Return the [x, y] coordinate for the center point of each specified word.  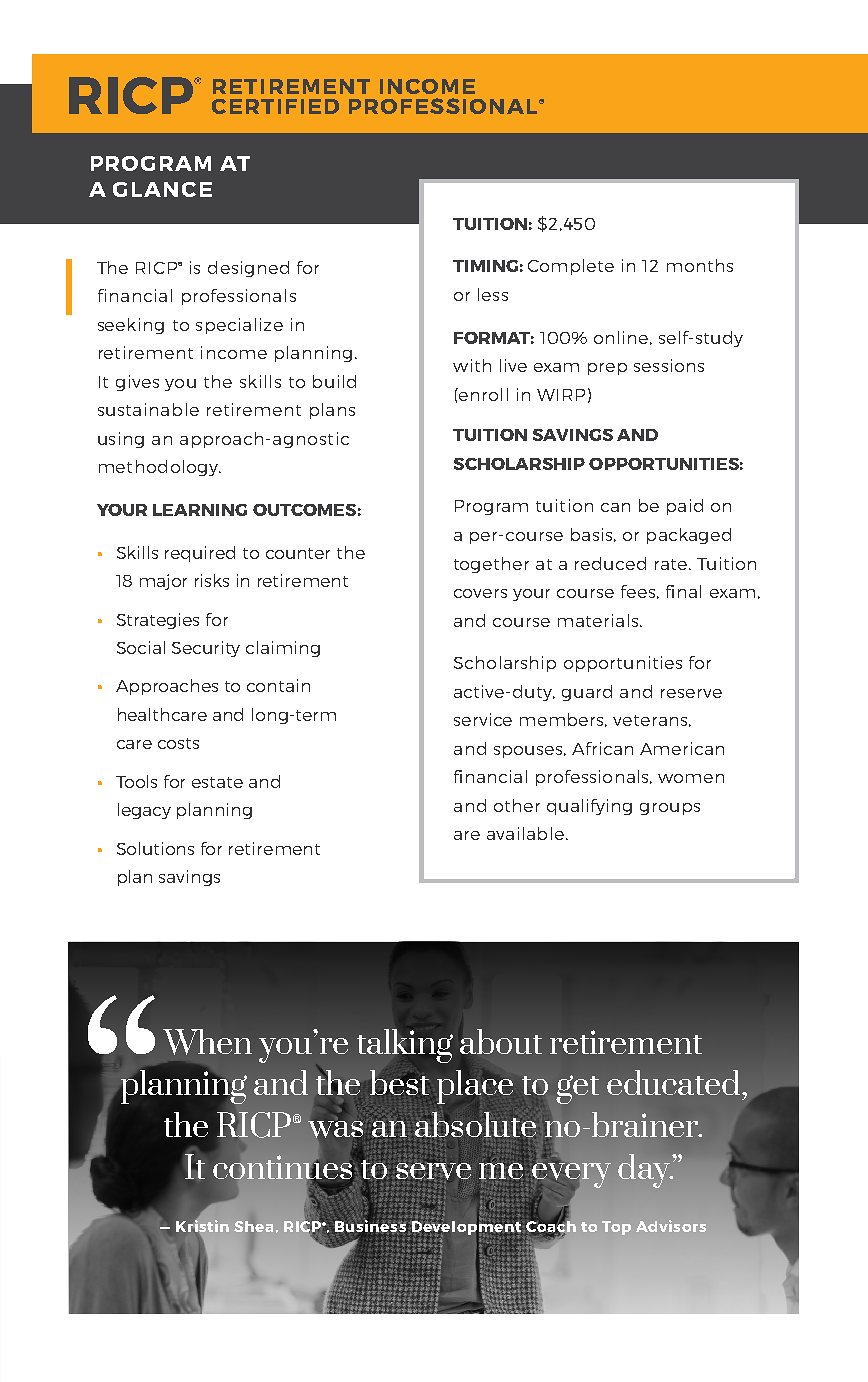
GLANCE [162, 189]
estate [217, 782]
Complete [571, 267]
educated [675, 1082]
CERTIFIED [275, 106]
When [207, 1042]
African [602, 748]
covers [480, 593]
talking [405, 1046]
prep [607, 369]
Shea [253, 1226]
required [200, 554]
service [483, 719]
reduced [610, 563]
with [472, 365]
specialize [239, 326]
